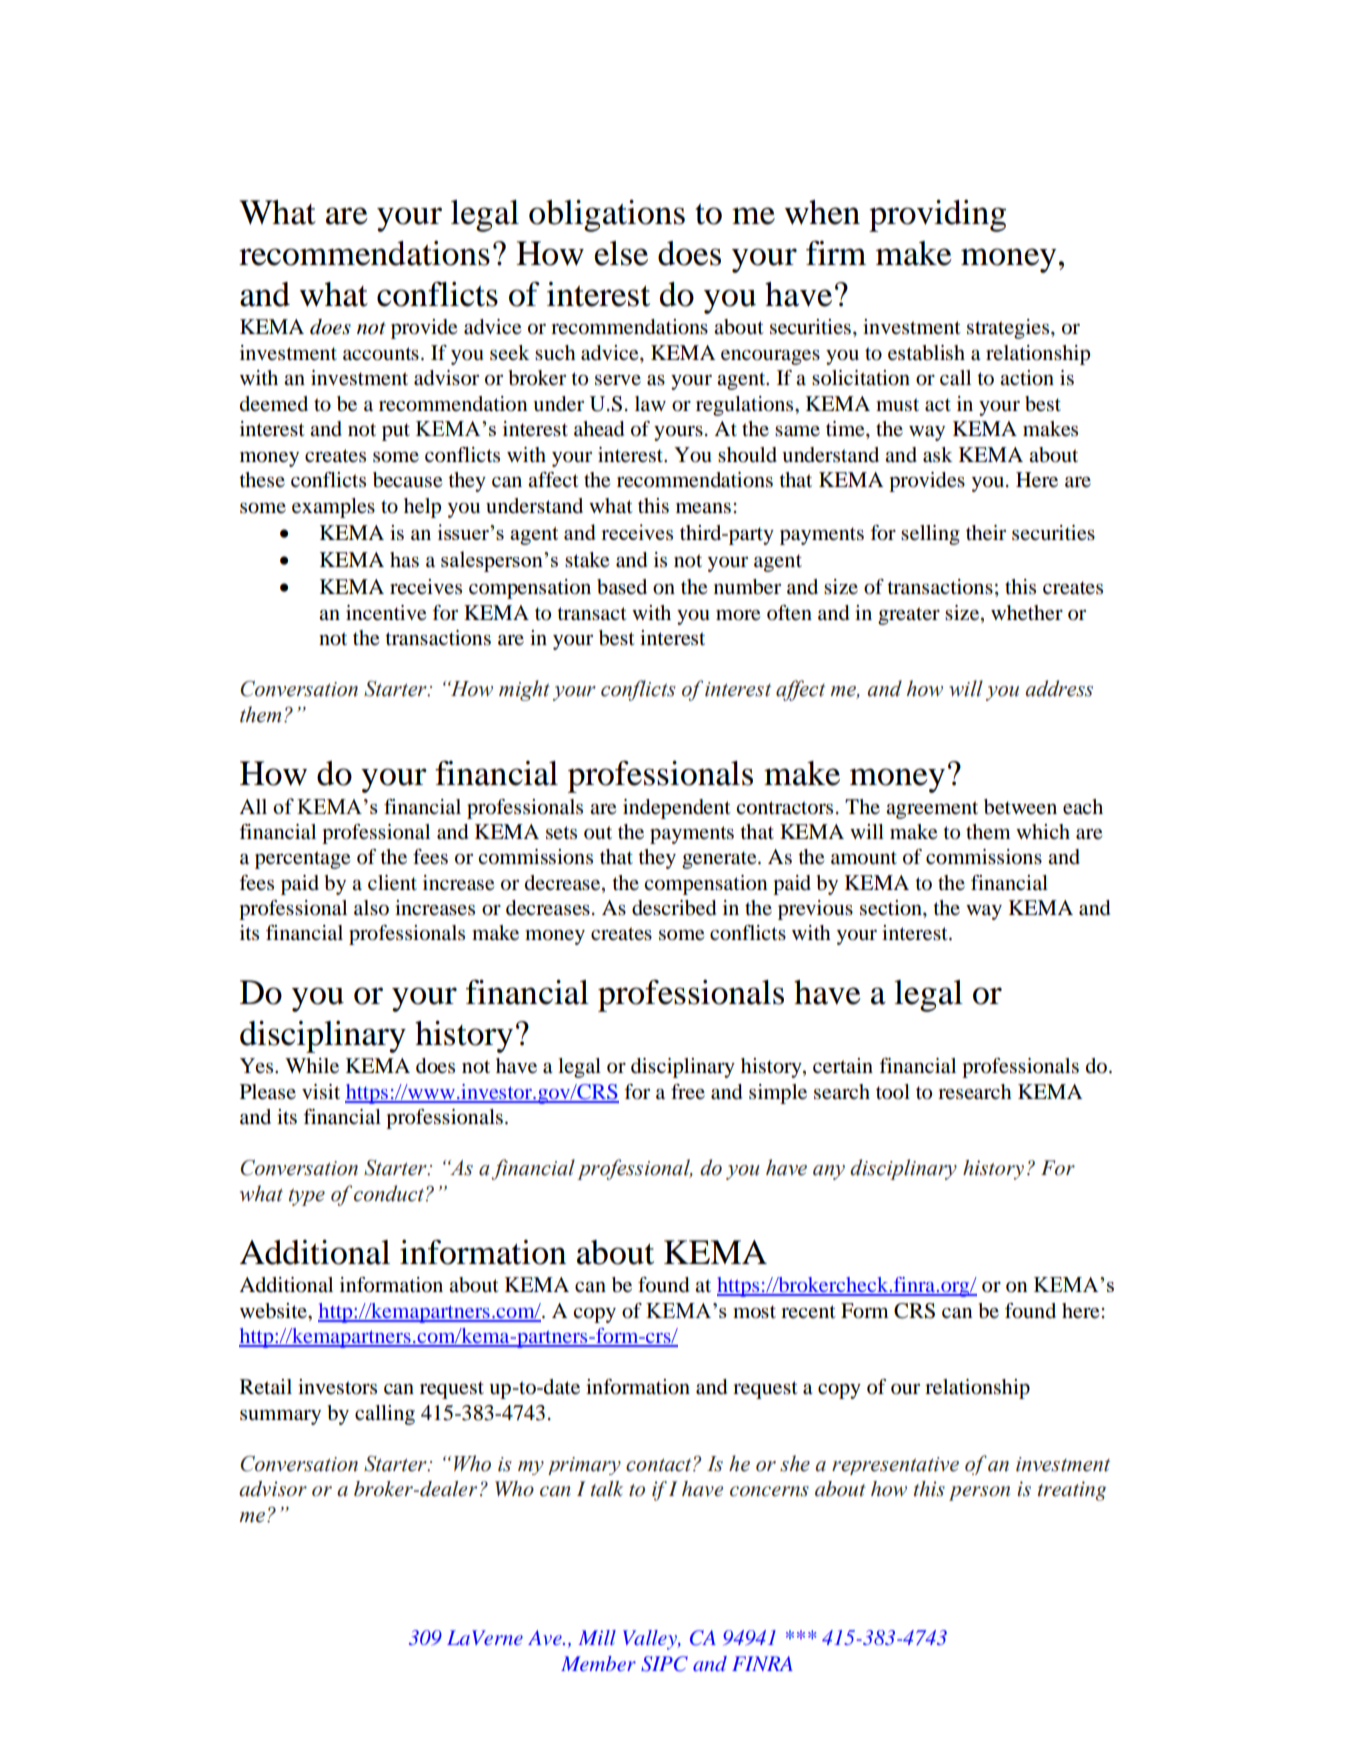 This screenshot has width=1356, height=1755. Describe the element at coordinates (621, 253) in the screenshot. I see `else` at that location.
